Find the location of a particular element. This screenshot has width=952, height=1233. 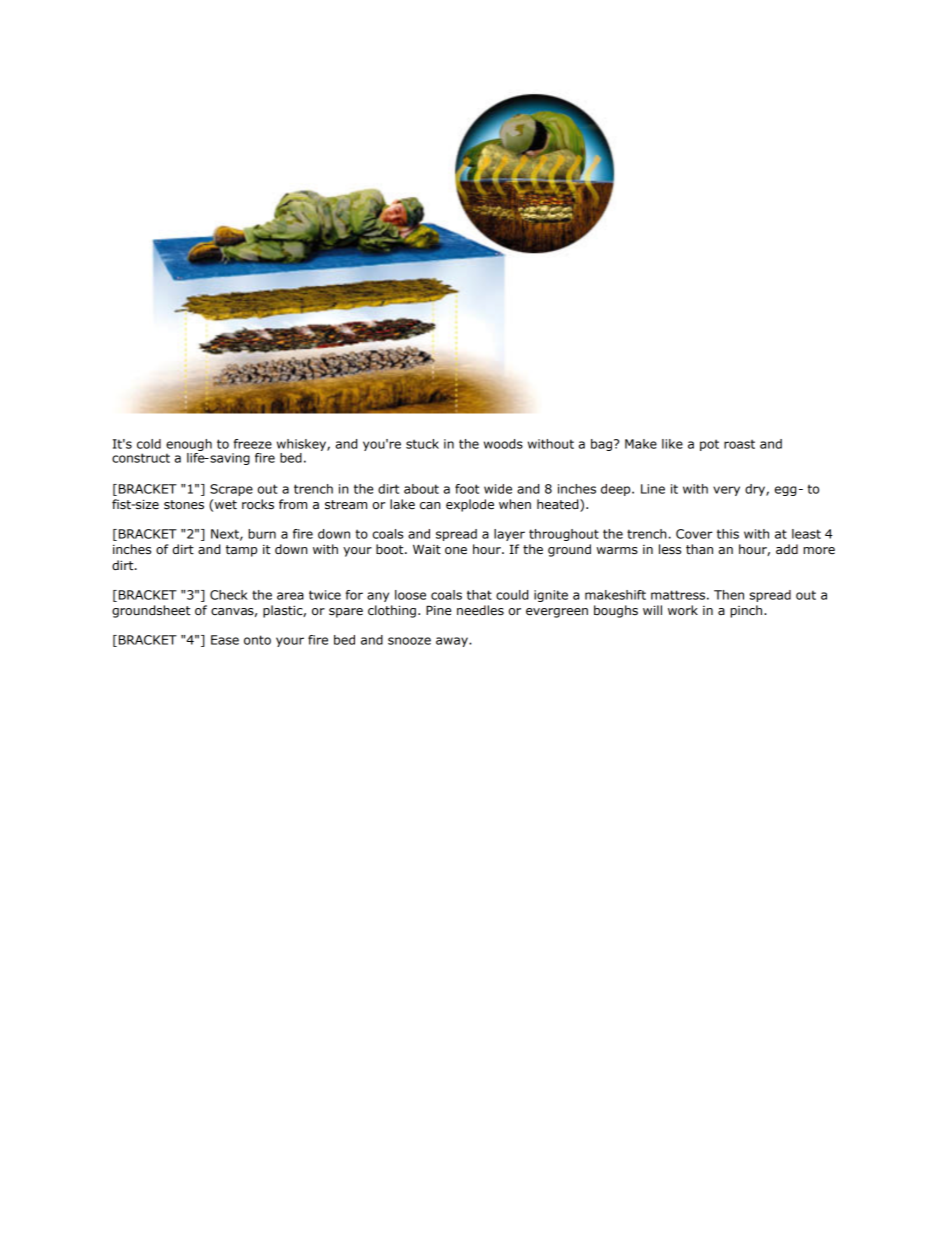

enough is located at coordinates (189, 445).
